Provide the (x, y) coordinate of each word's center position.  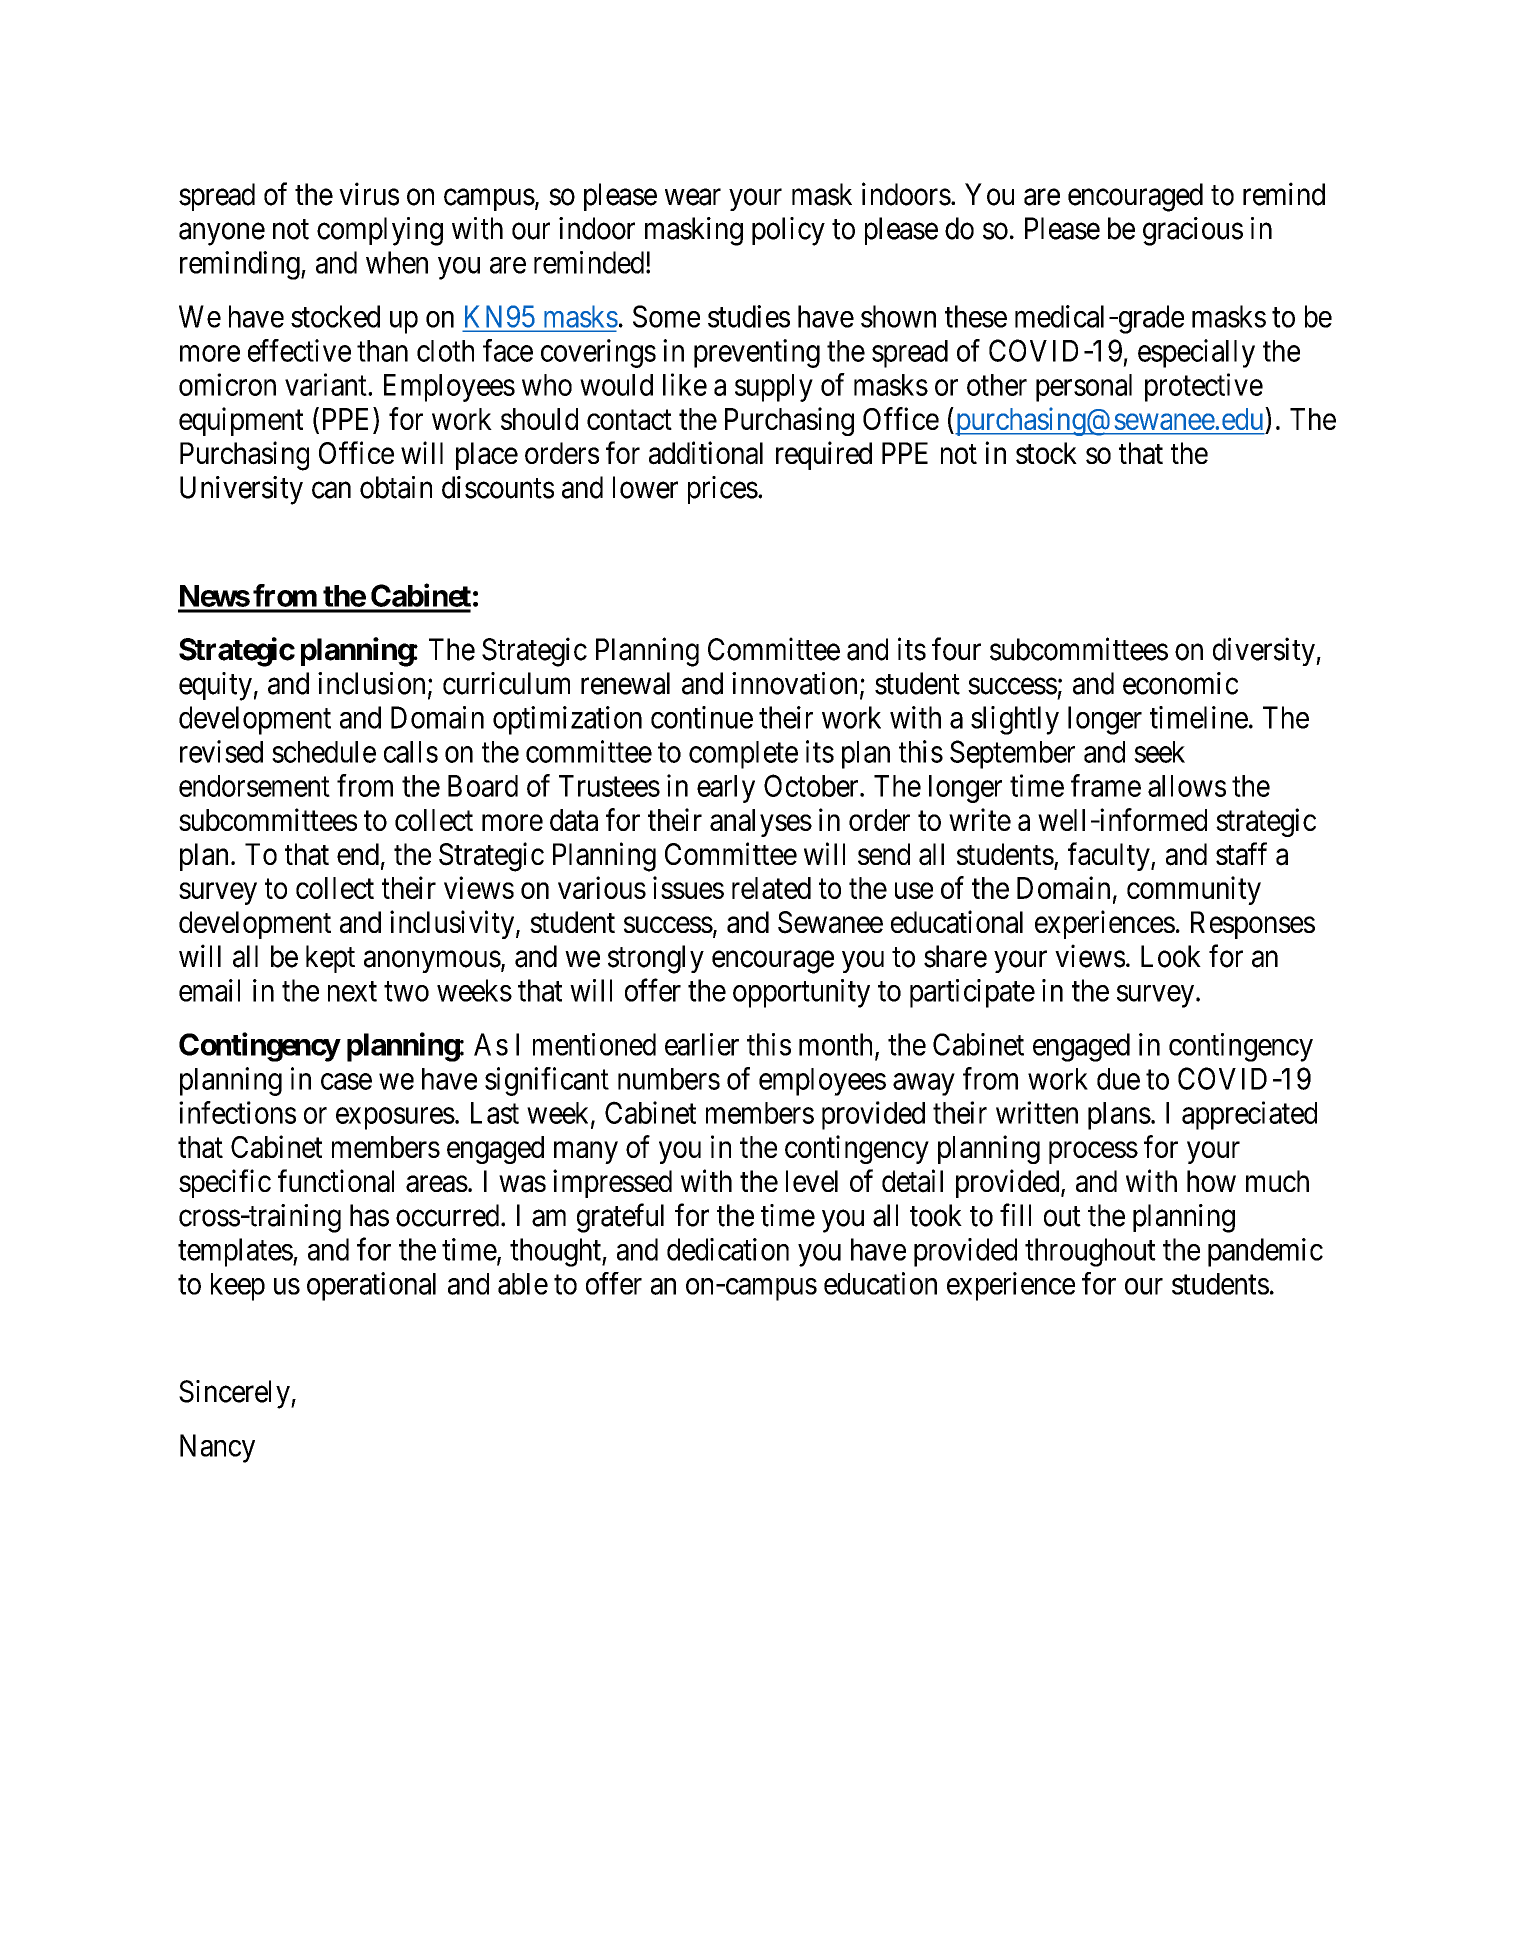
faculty (1110, 856)
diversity (1265, 651)
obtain (396, 487)
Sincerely (235, 1394)
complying (380, 231)
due (1118, 1079)
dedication (728, 1249)
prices (723, 490)
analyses (761, 823)
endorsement (254, 786)
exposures (395, 1118)
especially (1196, 353)
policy (788, 231)
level (812, 1181)
